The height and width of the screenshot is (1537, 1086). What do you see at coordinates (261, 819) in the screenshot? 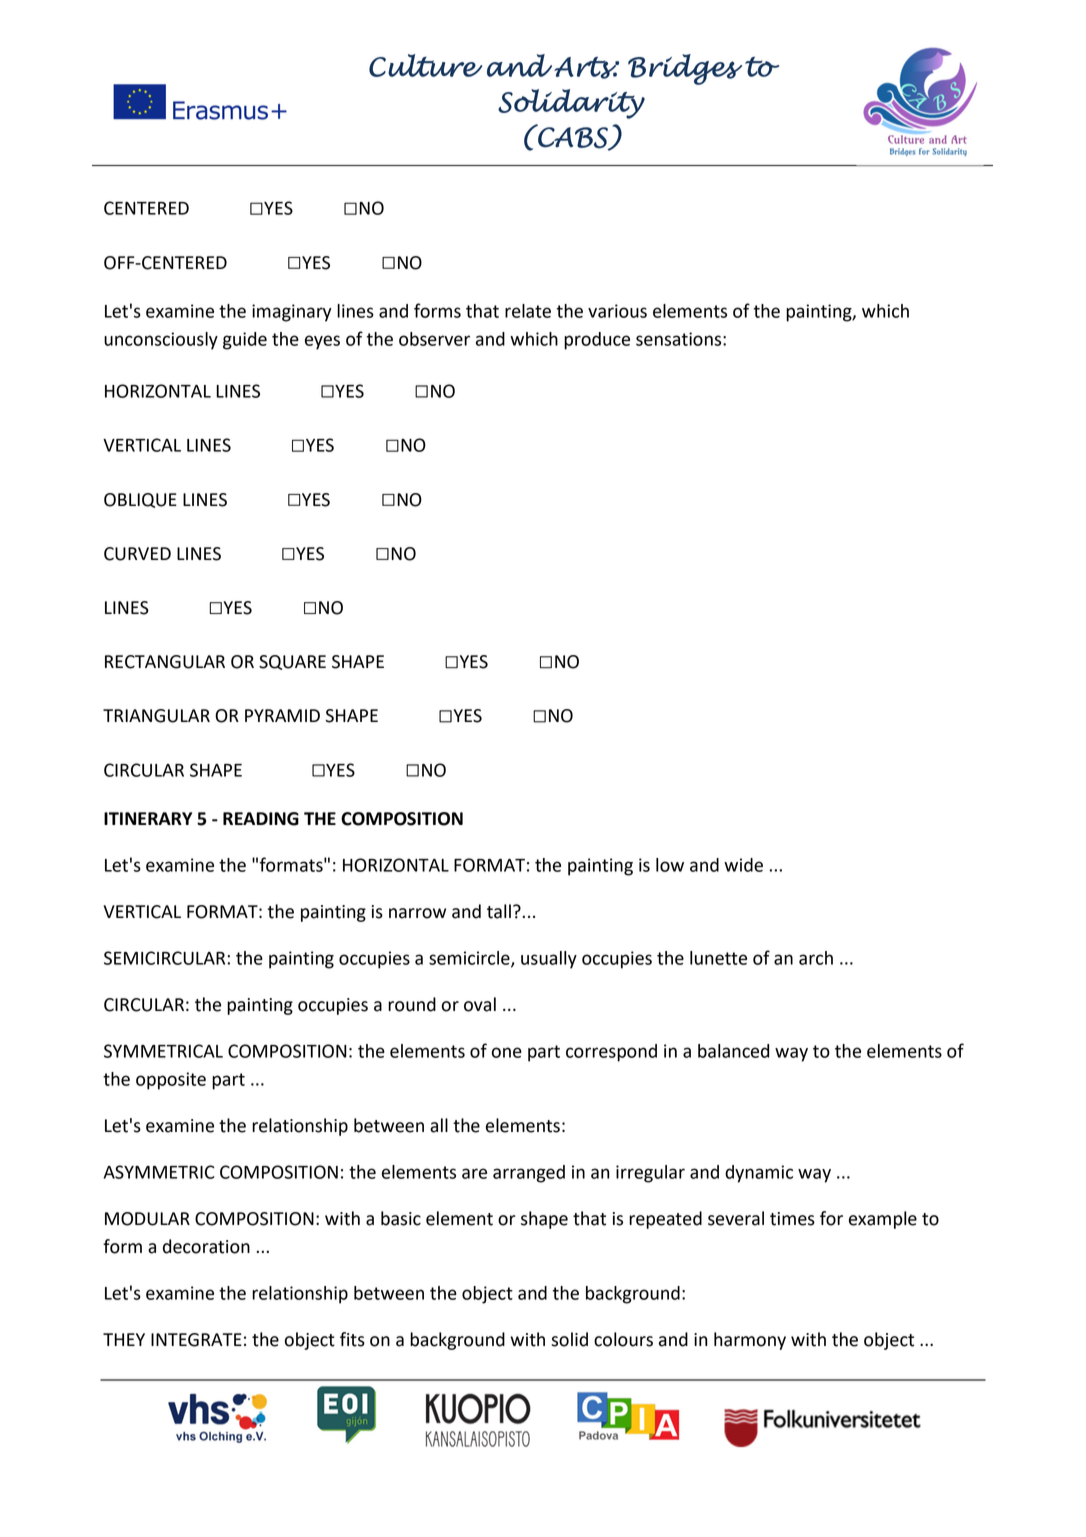
I see `READING` at bounding box center [261, 819].
